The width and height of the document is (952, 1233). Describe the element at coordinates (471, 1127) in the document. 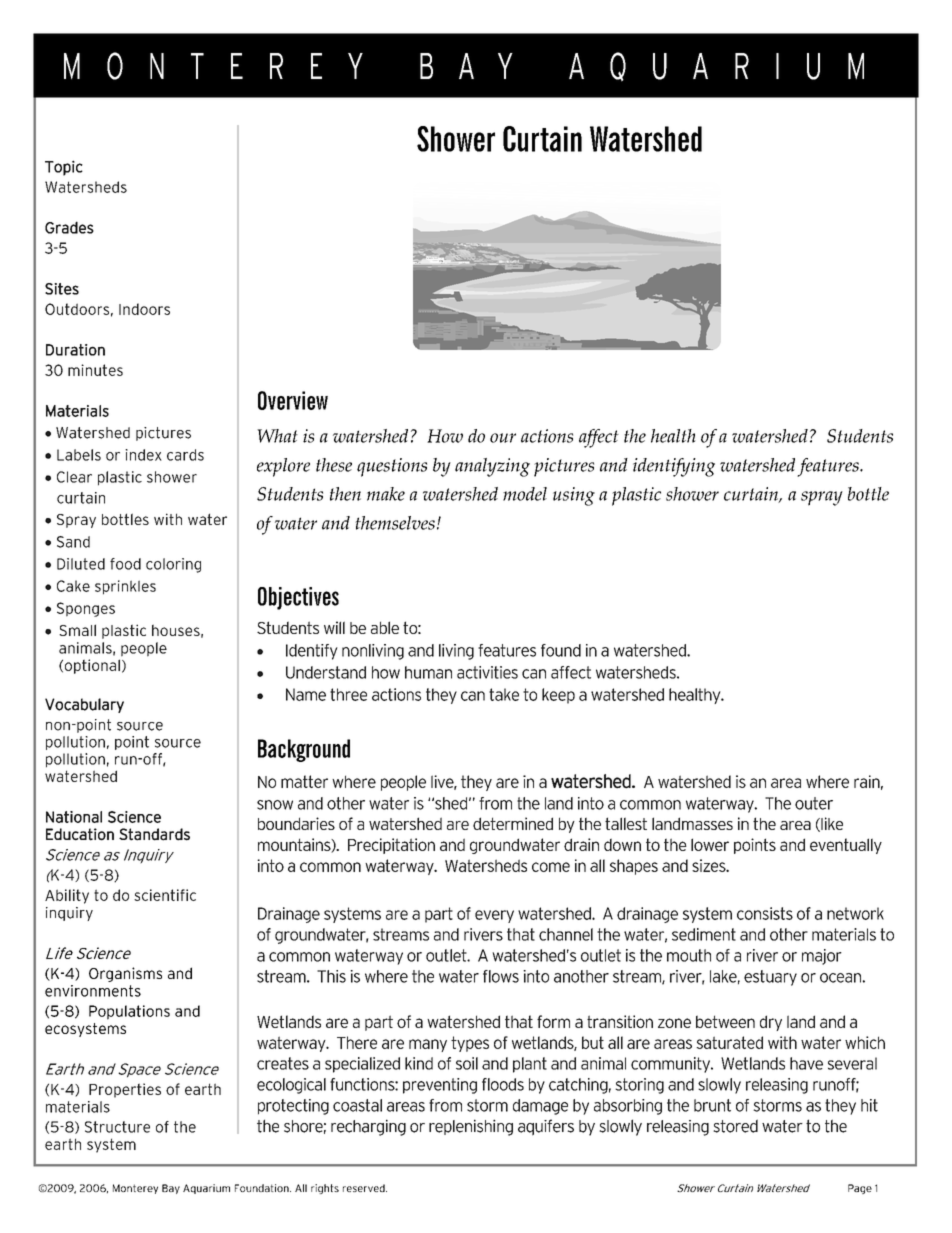

I see `replenishing` at that location.
